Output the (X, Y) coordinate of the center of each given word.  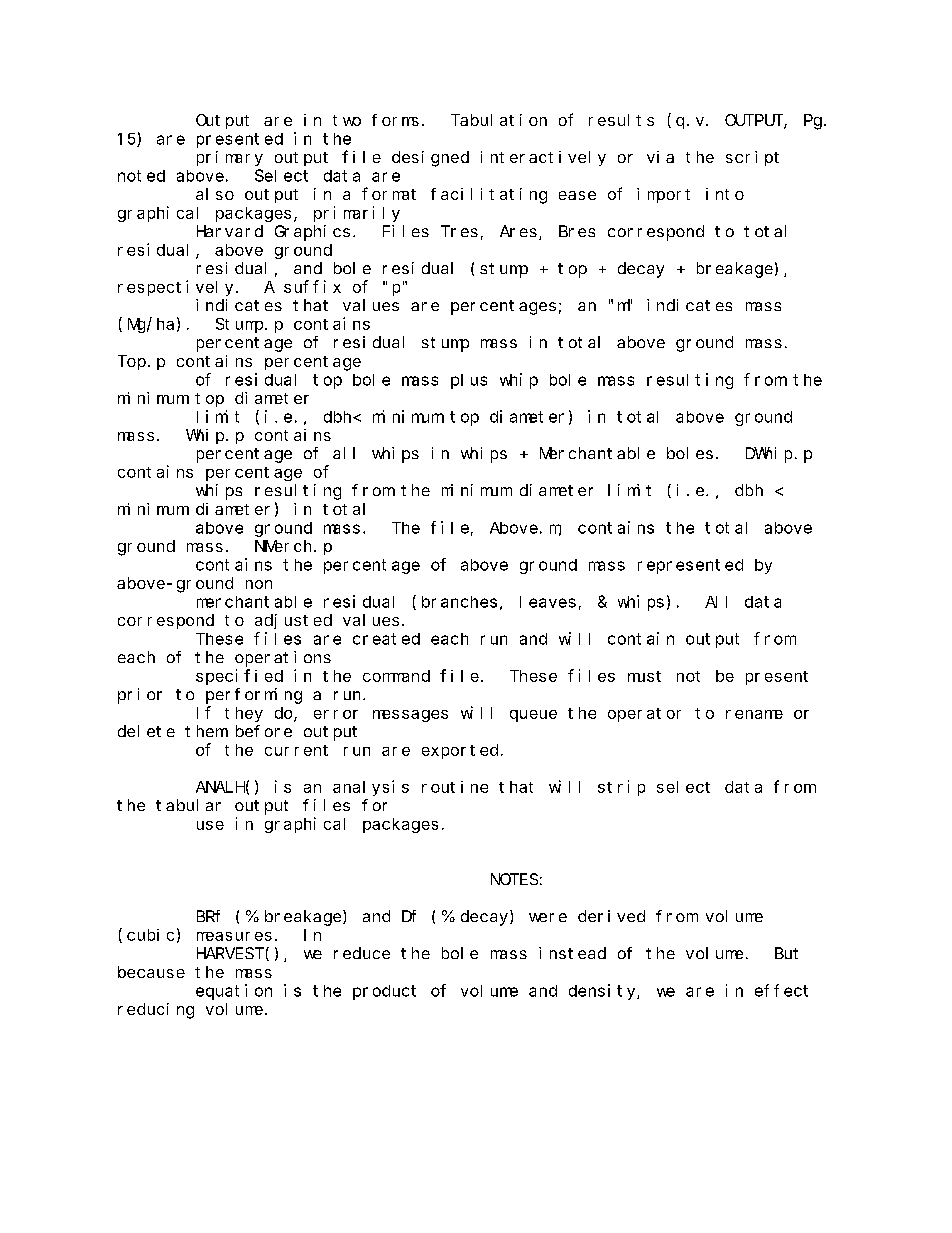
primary (230, 158)
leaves (548, 602)
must (644, 676)
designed (430, 159)
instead (572, 953)
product (384, 992)
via (660, 157)
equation (234, 992)
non (259, 584)
